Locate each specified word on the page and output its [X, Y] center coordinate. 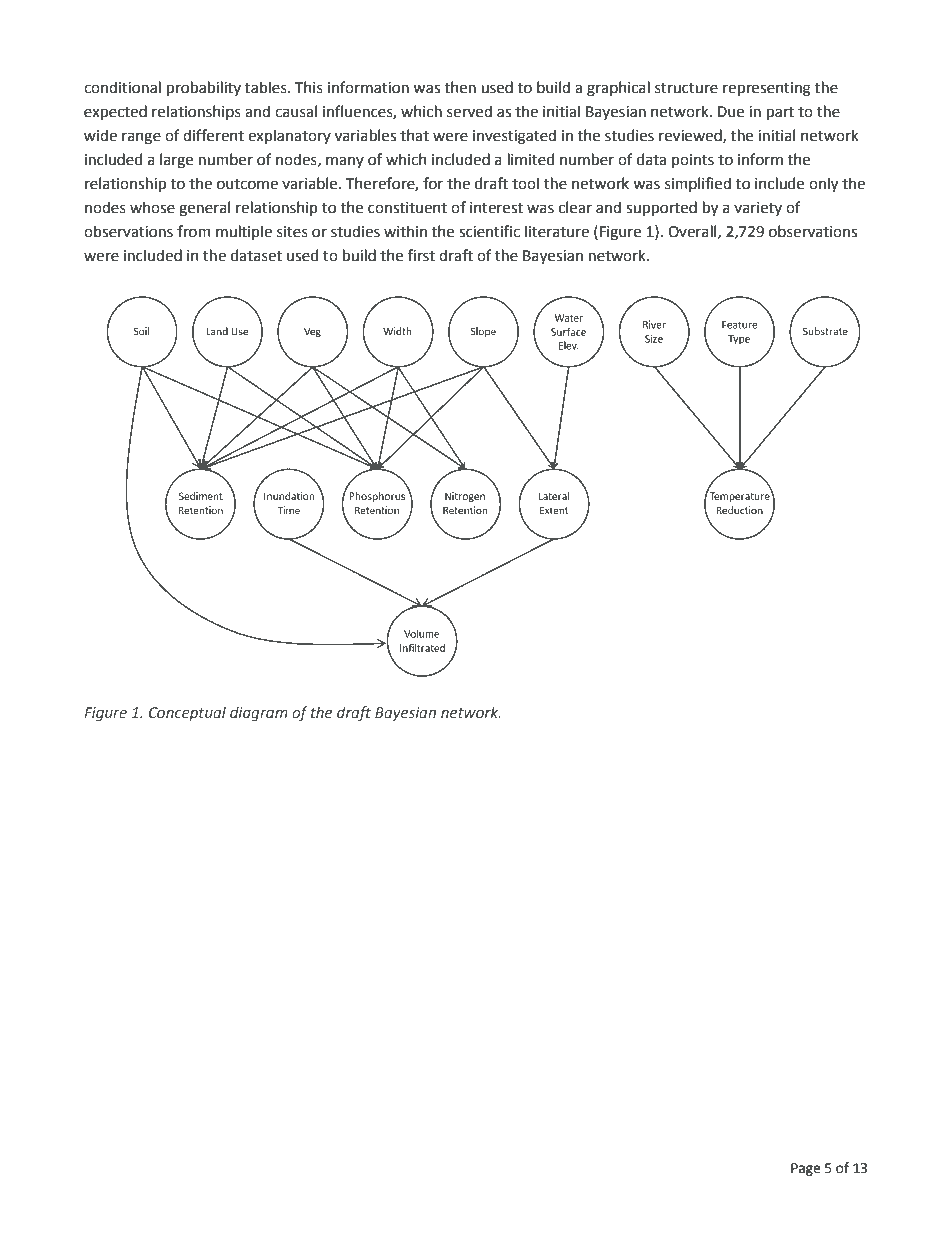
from [194, 231]
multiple [244, 232]
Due [731, 112]
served [469, 111]
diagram [259, 713]
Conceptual [187, 713]
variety [758, 209]
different [213, 135]
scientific [489, 231]
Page [805, 1169]
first [421, 255]
